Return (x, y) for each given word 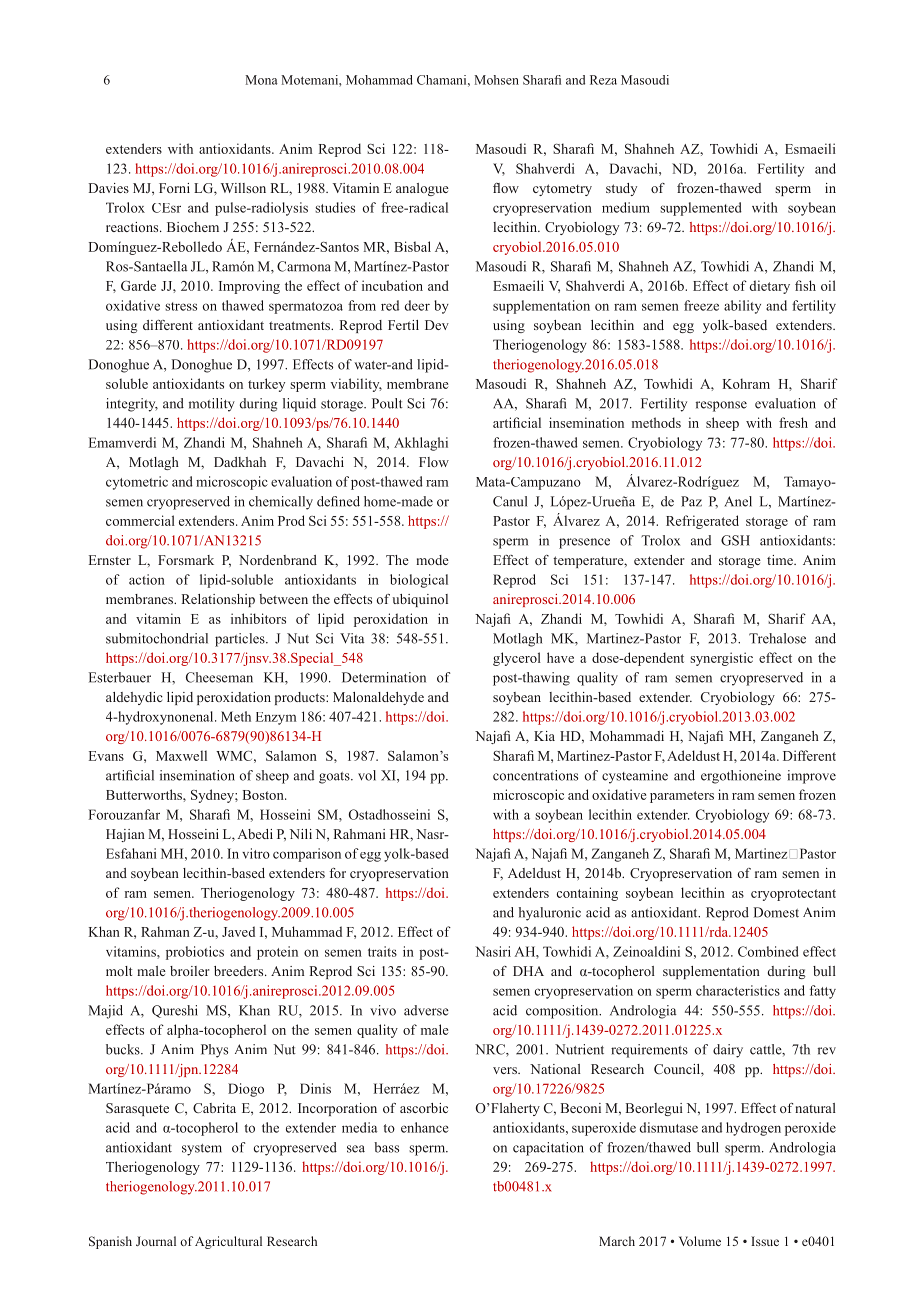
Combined (768, 951)
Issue (765, 1241)
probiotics (195, 953)
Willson (243, 188)
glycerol (517, 659)
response (721, 406)
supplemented (701, 209)
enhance (425, 1127)
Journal (156, 1241)
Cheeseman (219, 677)
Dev (437, 325)
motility (212, 405)
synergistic (721, 659)
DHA (528, 971)
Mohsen (496, 80)
